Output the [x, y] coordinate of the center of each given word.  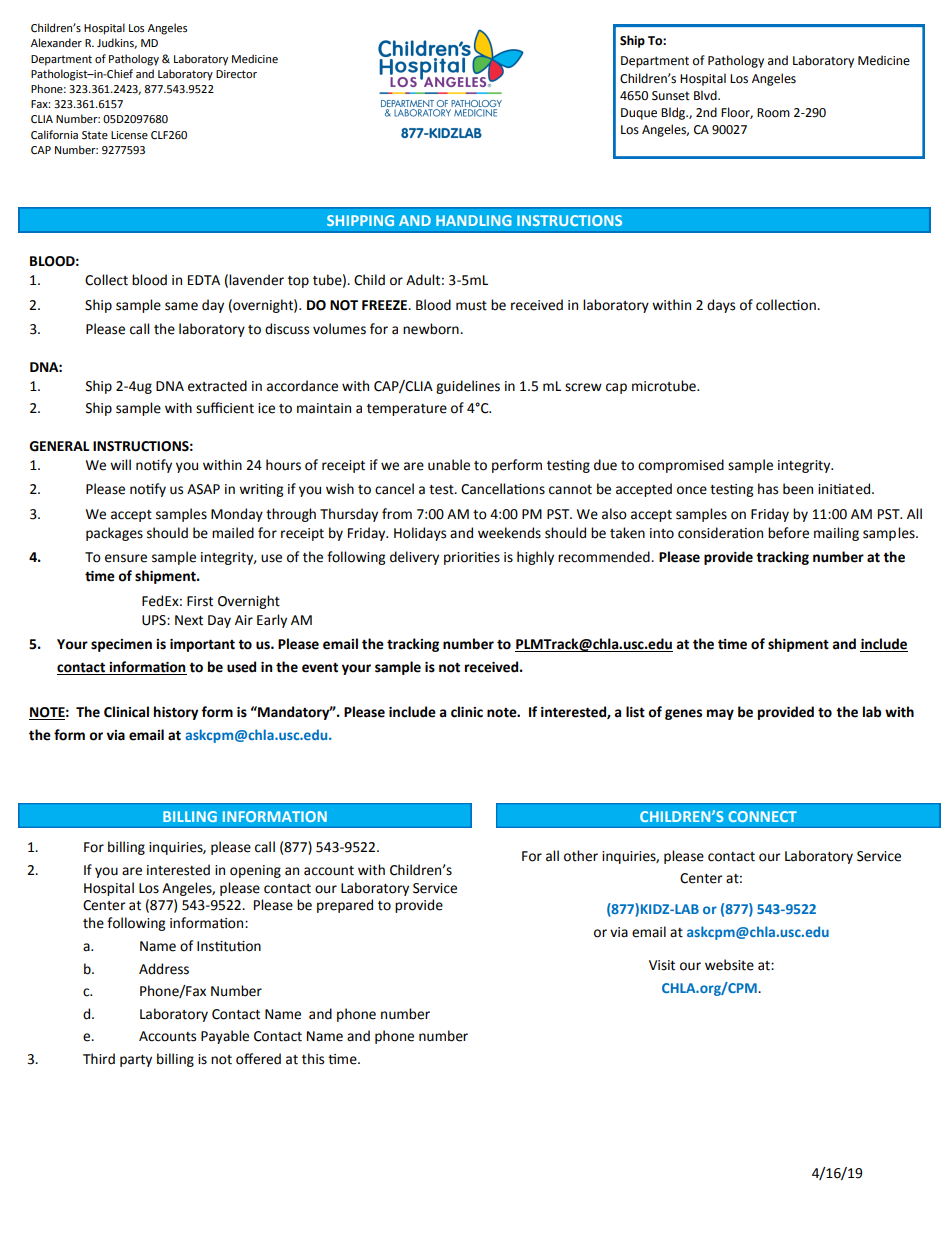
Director [236, 74]
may [720, 714]
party [136, 1061]
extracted [217, 386]
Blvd [706, 95]
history [176, 713]
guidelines [468, 387]
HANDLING [474, 220]
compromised [681, 466]
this [313, 1059]
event [320, 667]
